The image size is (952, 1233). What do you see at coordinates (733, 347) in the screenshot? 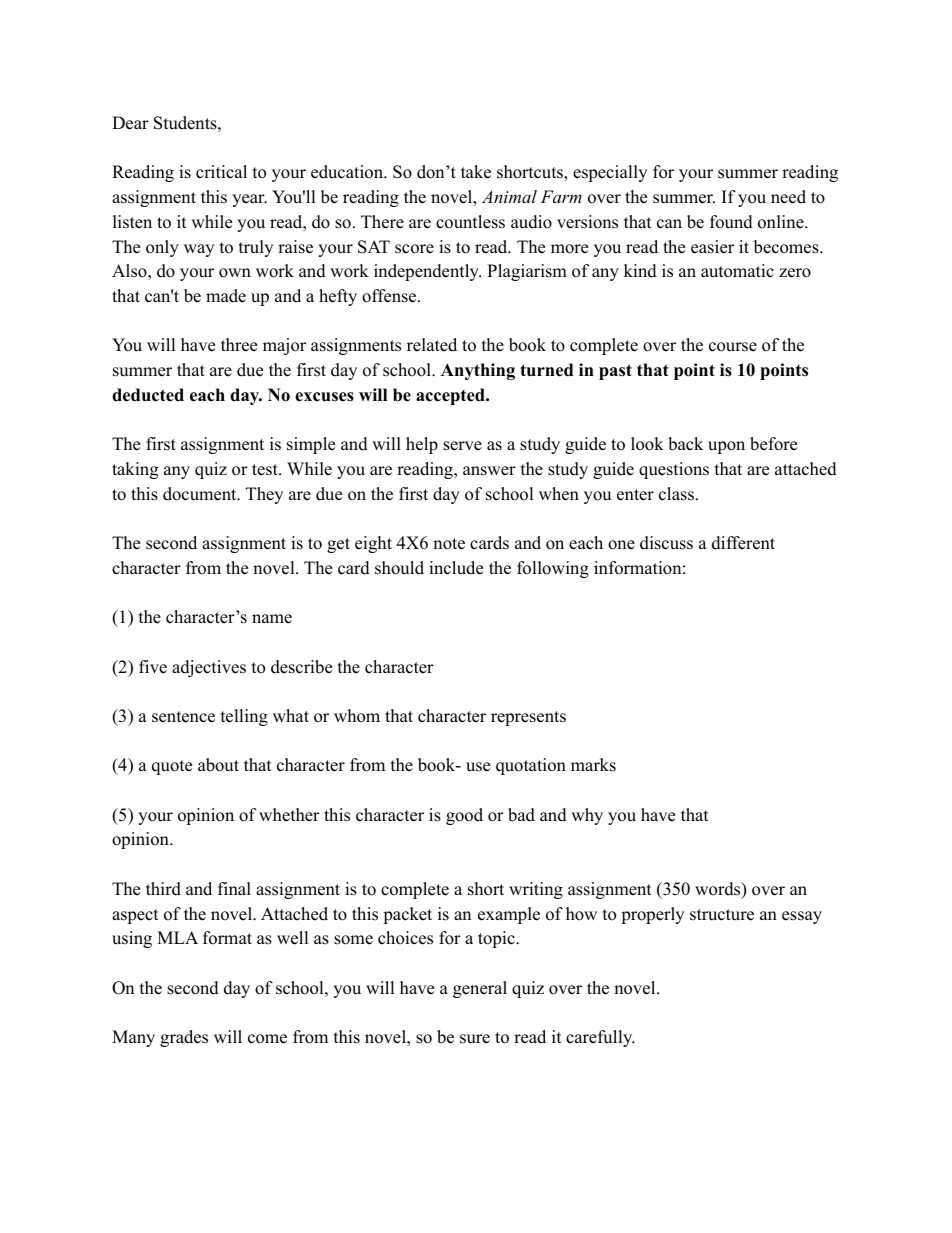
I see `course` at bounding box center [733, 347].
